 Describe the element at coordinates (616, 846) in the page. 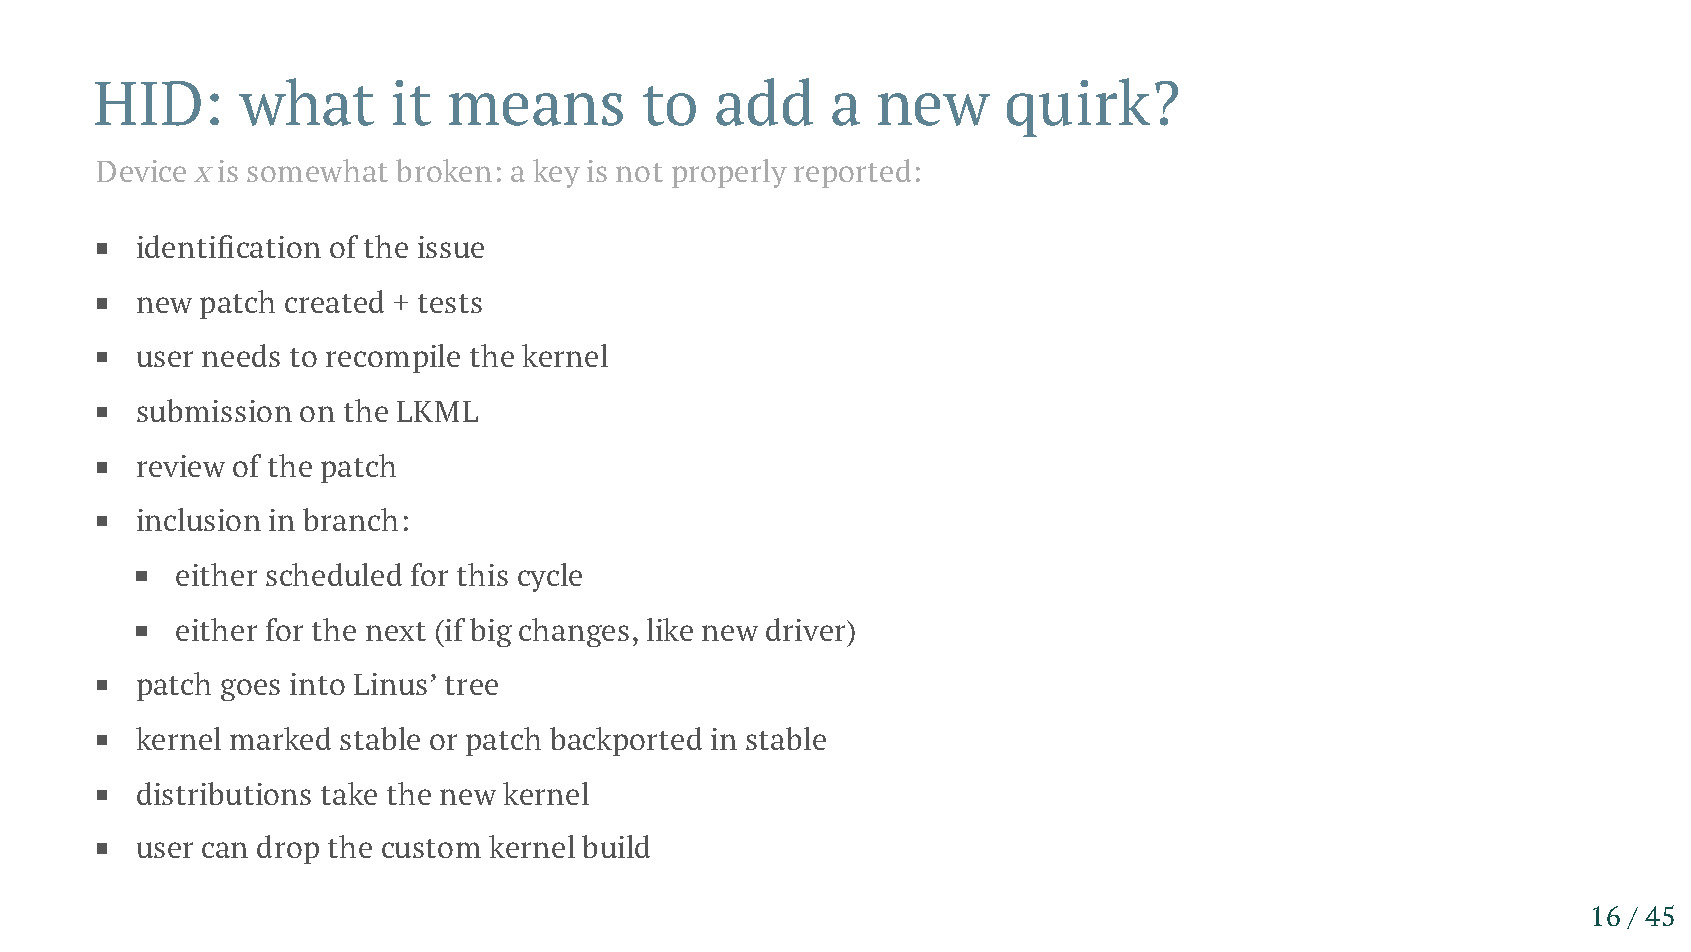

I see `build` at that location.
